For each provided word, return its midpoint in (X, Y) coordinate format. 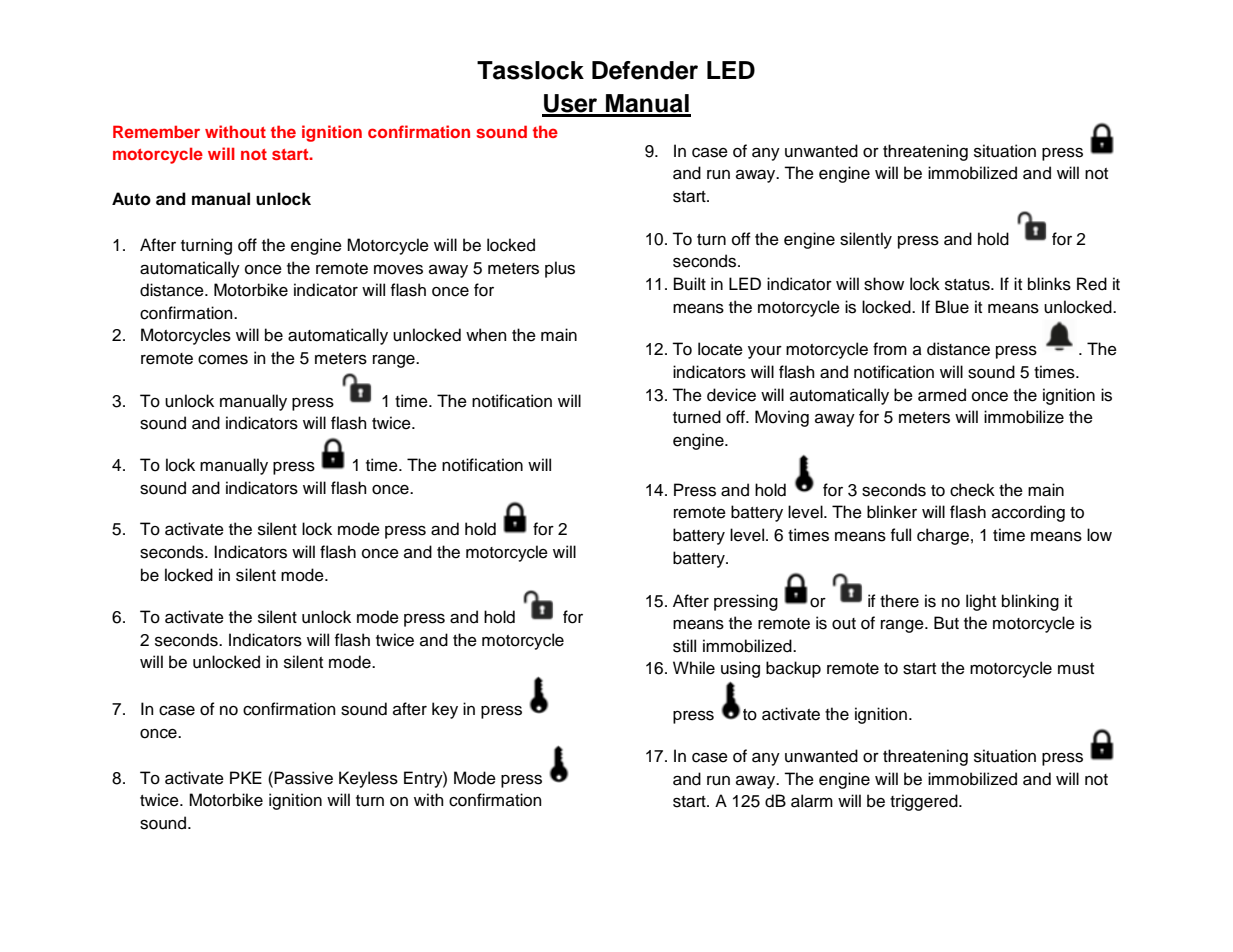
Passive (302, 778)
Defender (645, 70)
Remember (156, 131)
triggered (925, 802)
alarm (812, 801)
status (968, 285)
